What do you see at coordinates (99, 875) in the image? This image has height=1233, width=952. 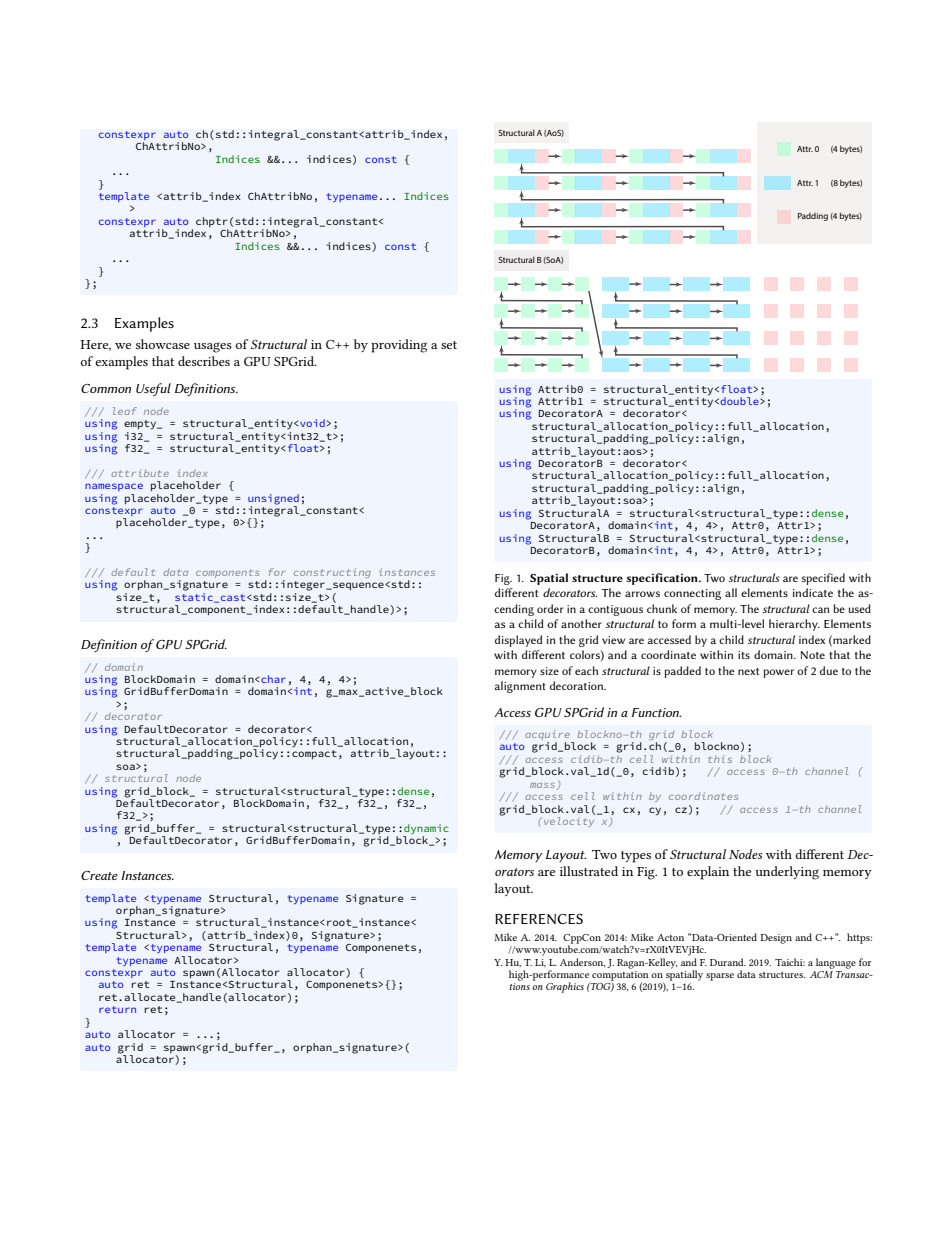 I see `Create` at bounding box center [99, 875].
